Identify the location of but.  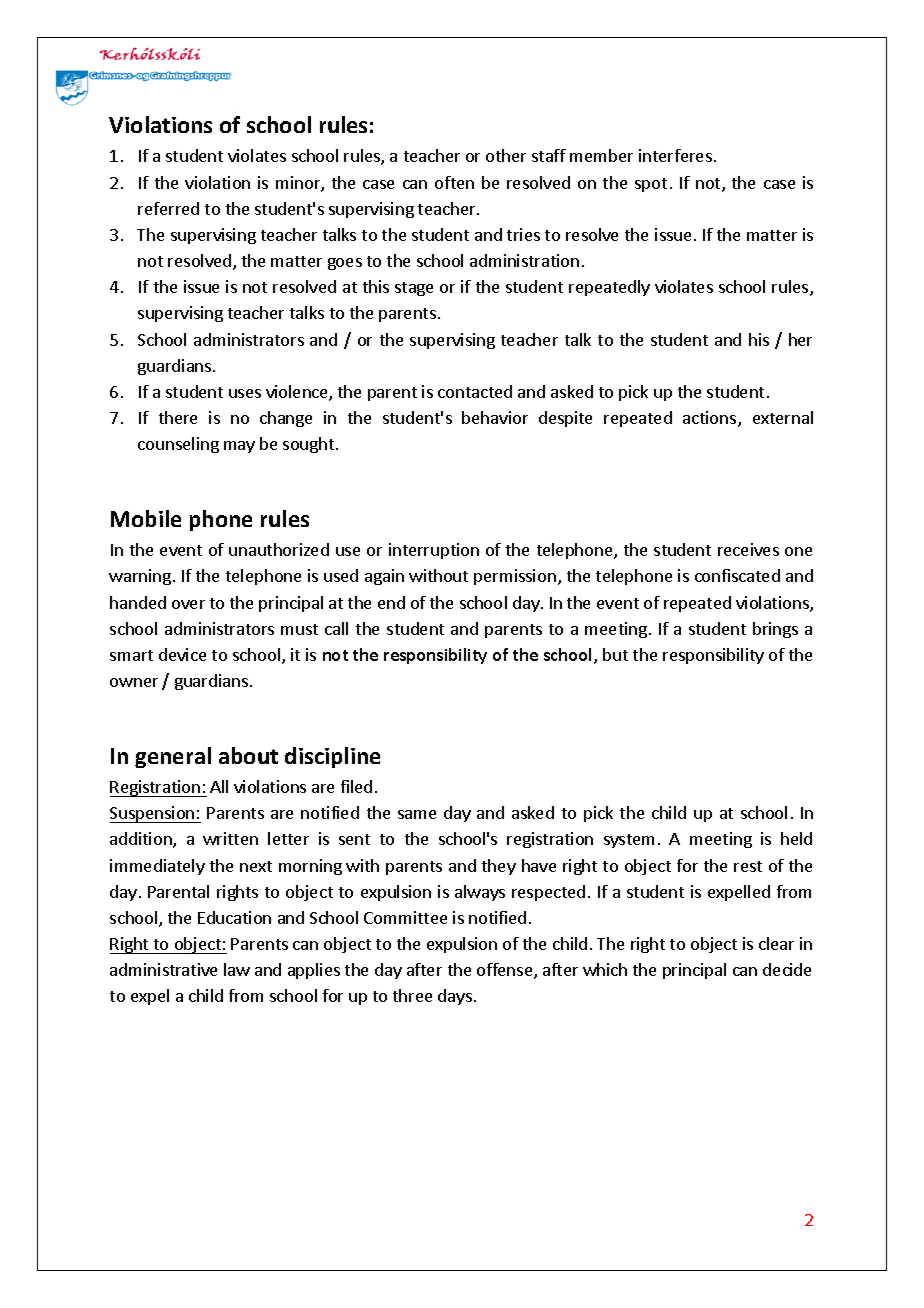
(615, 654).
